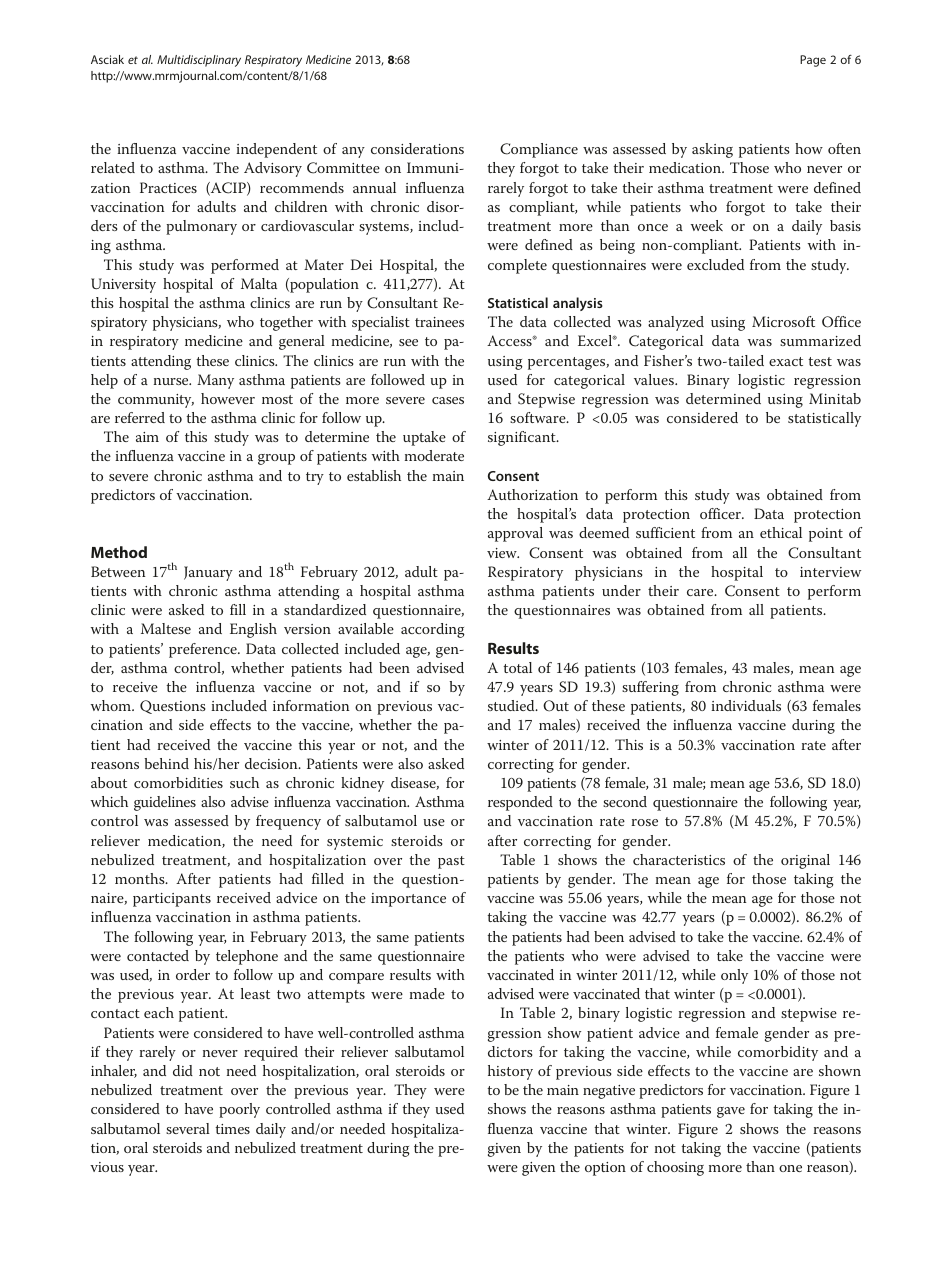  I want to click on according, so click(433, 630).
